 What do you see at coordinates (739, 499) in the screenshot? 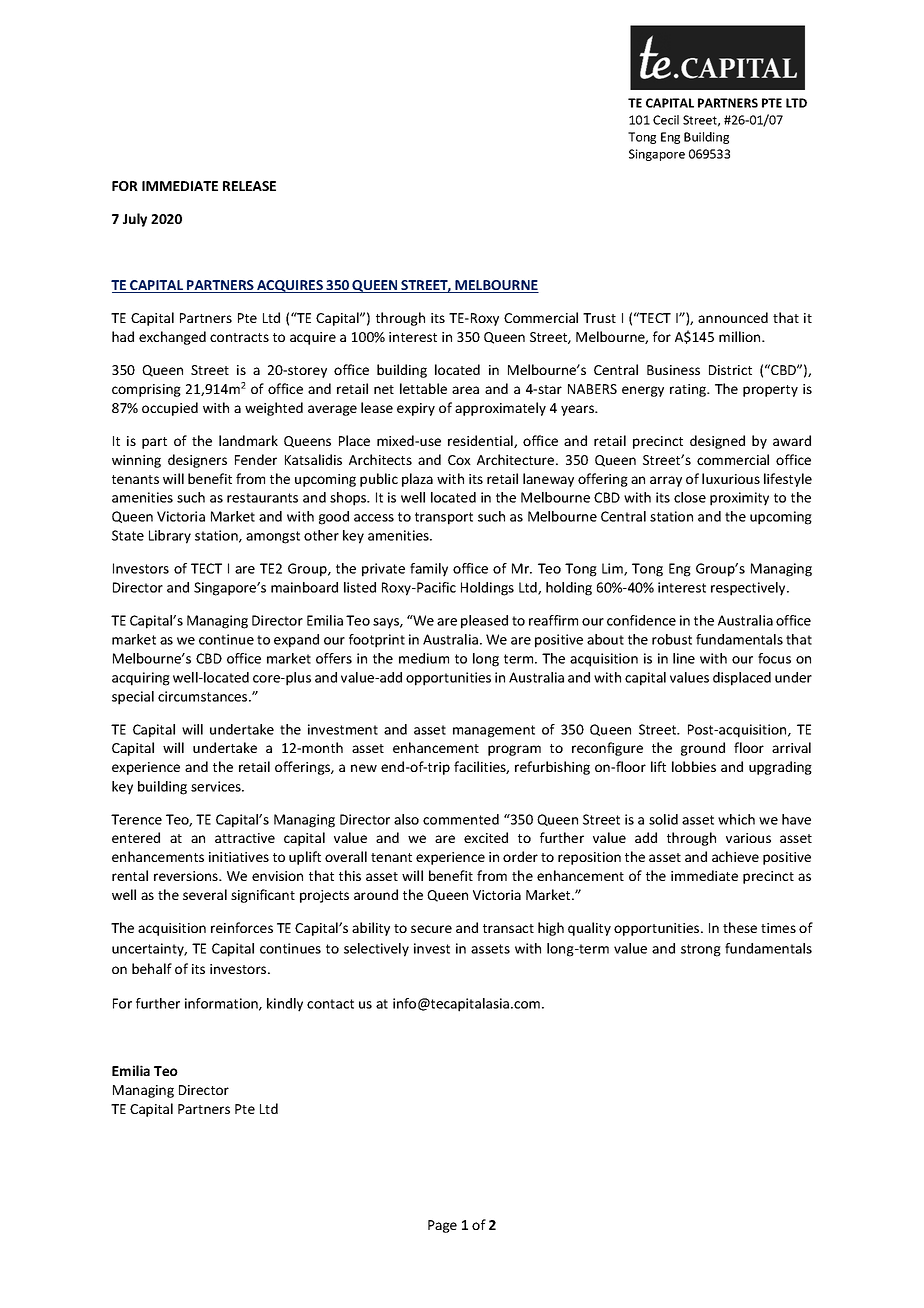
I see `proximity` at bounding box center [739, 499].
